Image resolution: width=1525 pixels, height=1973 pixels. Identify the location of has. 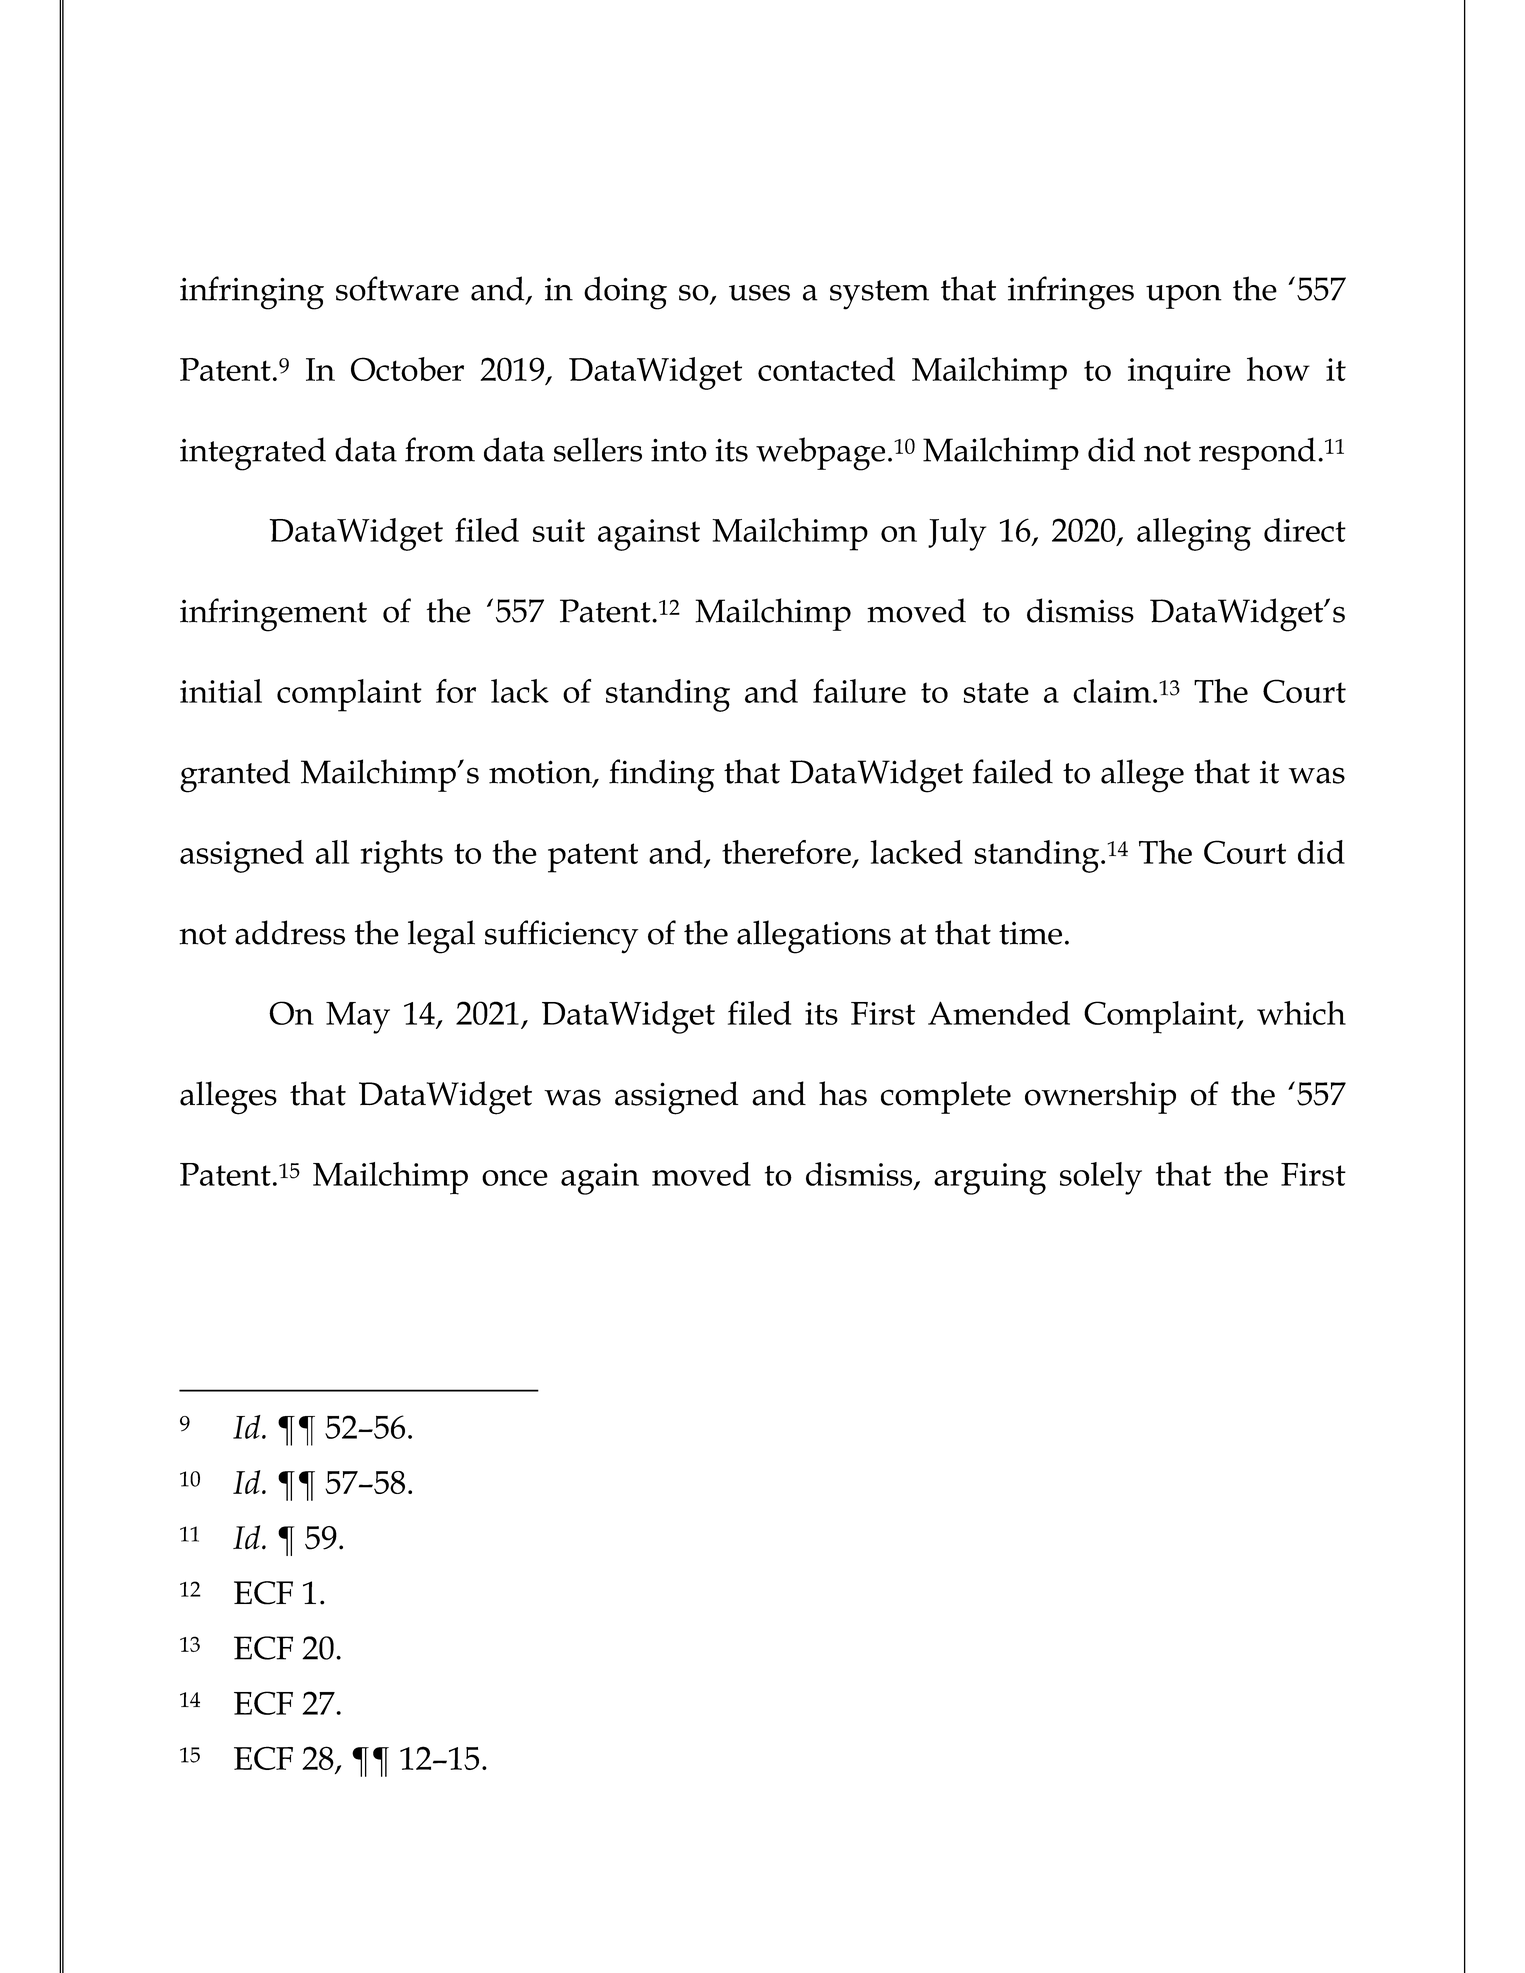
(843, 1093).
